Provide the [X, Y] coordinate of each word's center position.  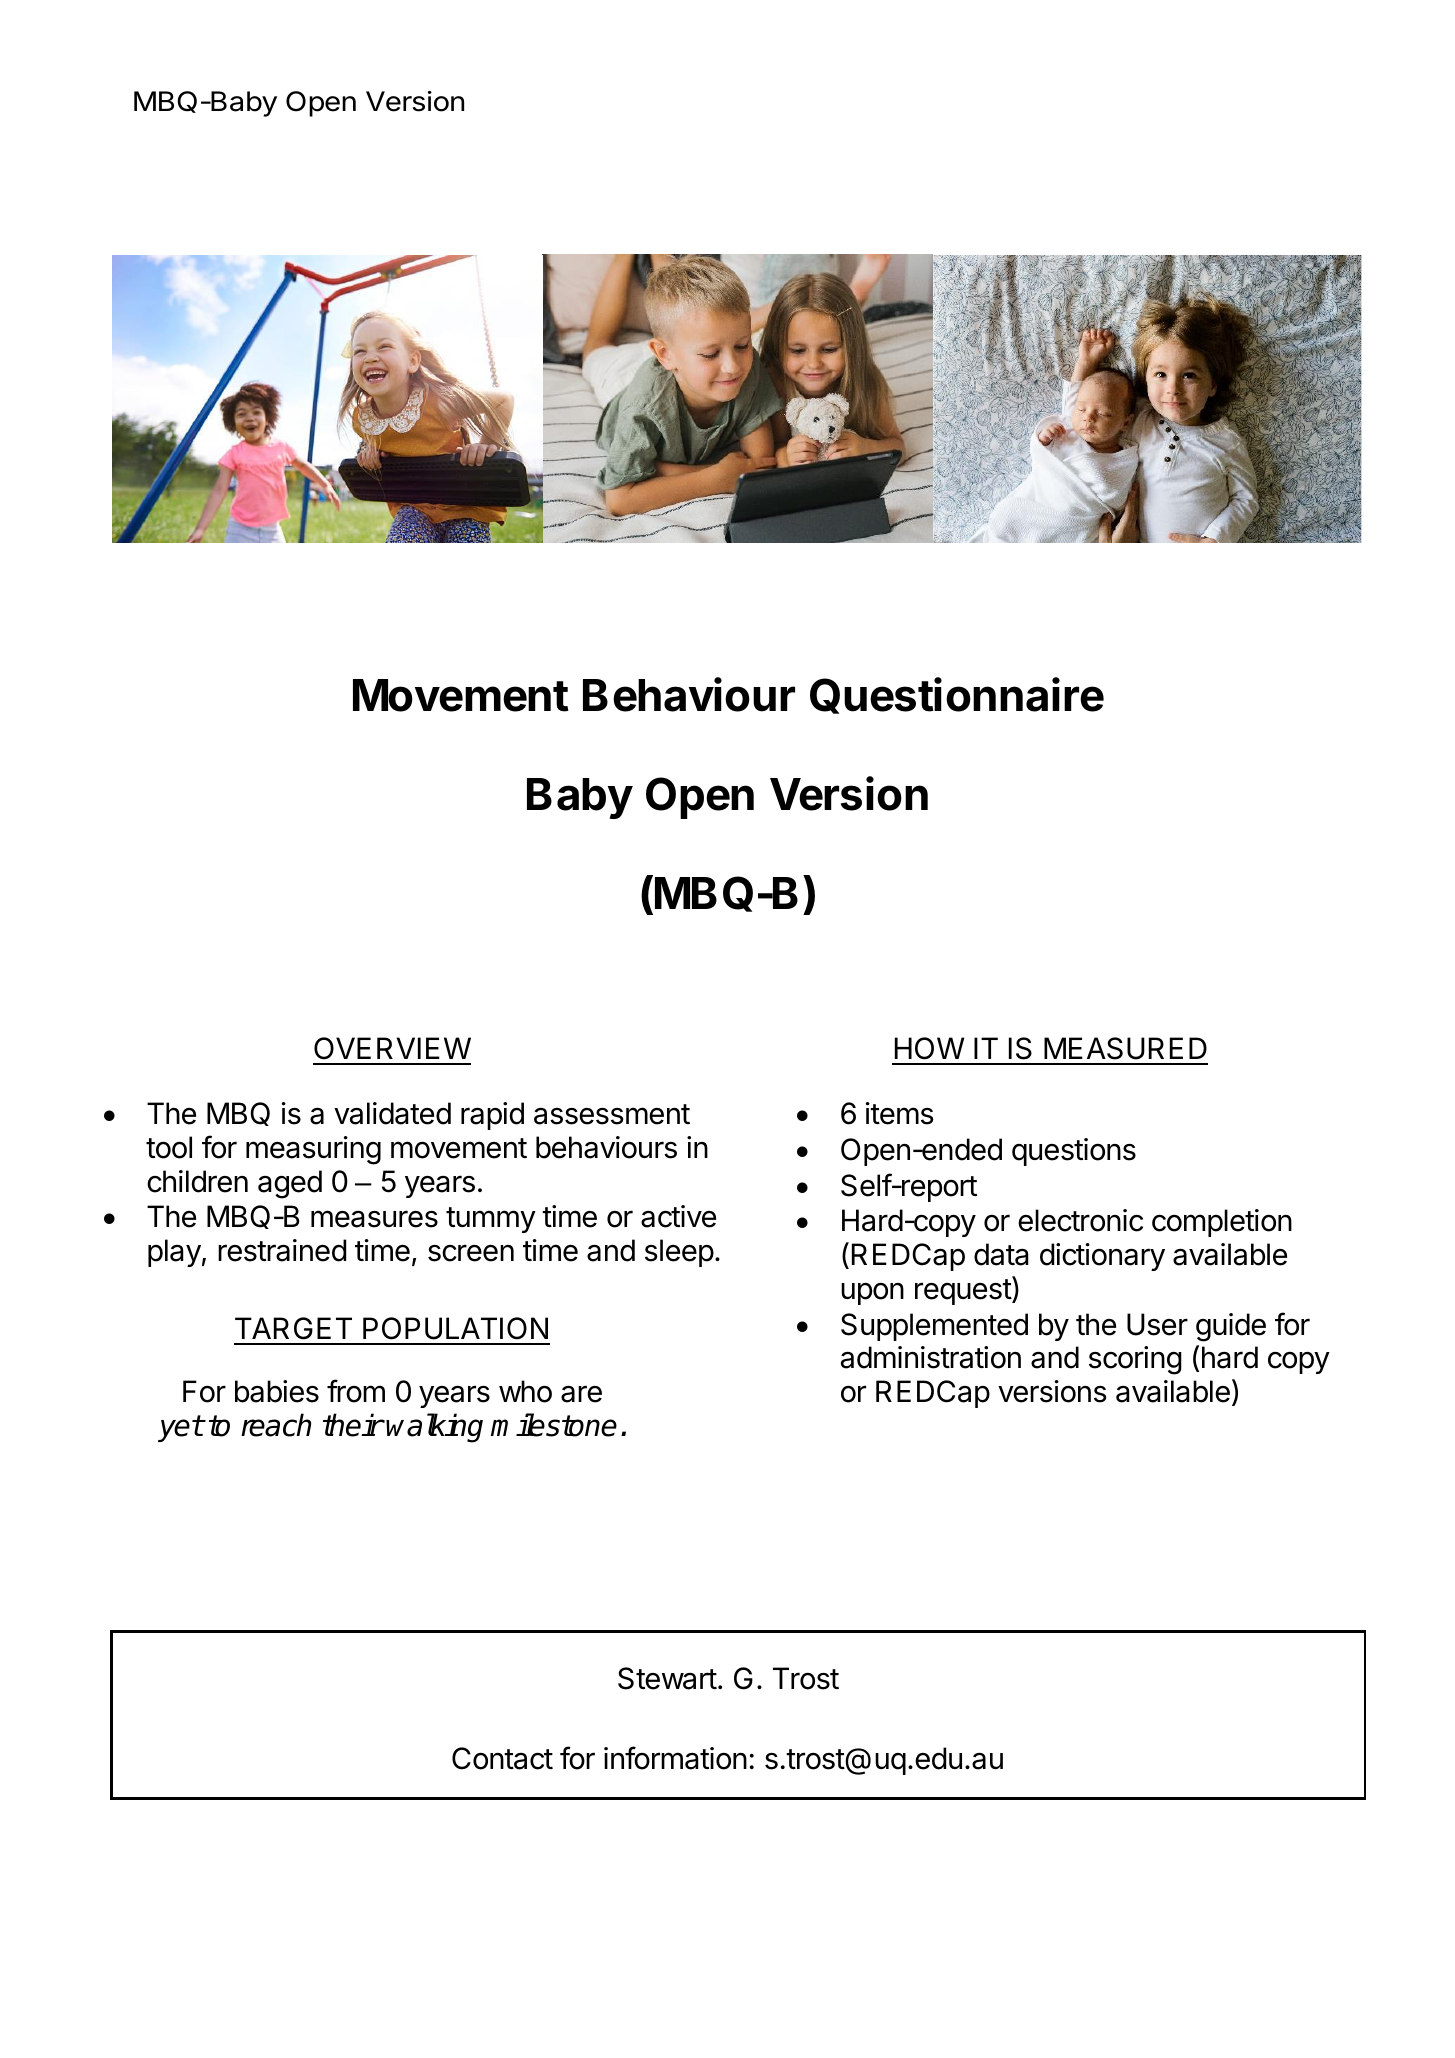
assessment [612, 1114]
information [675, 1758]
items [900, 1113]
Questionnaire [957, 695]
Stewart [667, 1678]
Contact [502, 1758]
